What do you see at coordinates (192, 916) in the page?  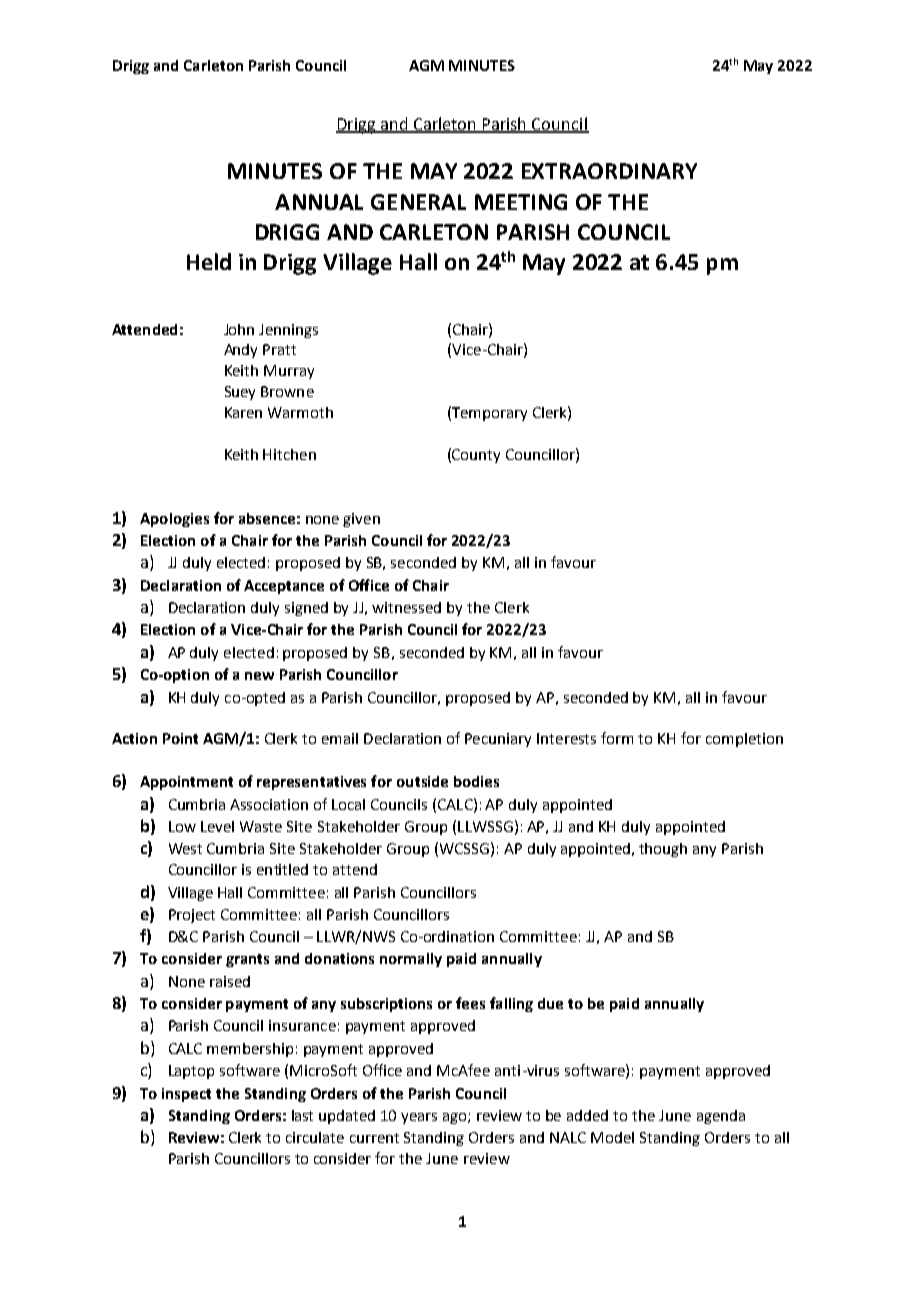 I see `Project` at bounding box center [192, 916].
